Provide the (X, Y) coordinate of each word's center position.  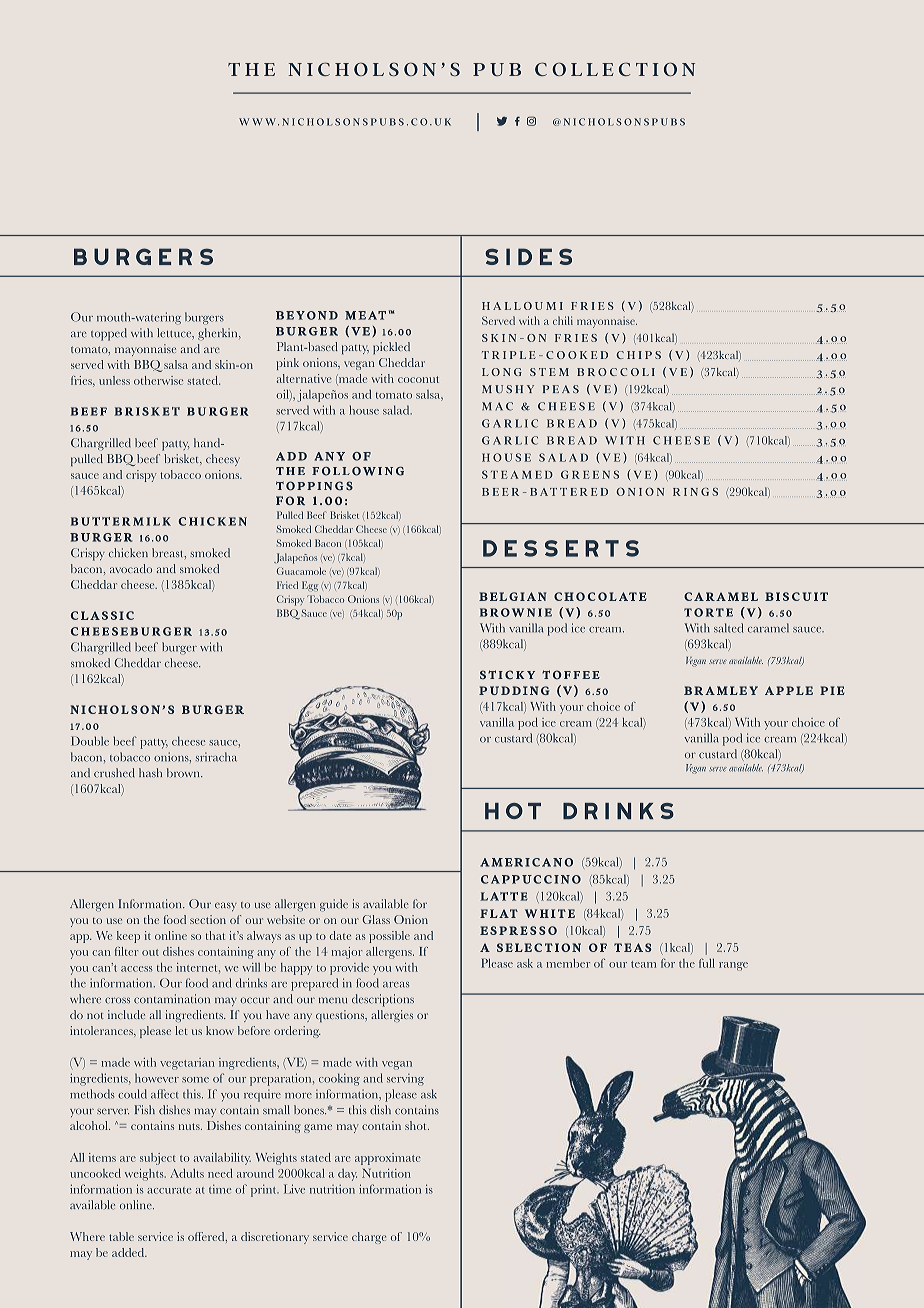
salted (728, 628)
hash (150, 772)
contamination (172, 999)
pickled (391, 348)
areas (396, 985)
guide (334, 905)
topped (109, 334)
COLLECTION (615, 69)
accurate (169, 1190)
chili (563, 320)
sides (528, 256)
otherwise (158, 380)
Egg (310, 586)
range (733, 966)
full (707, 963)
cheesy (223, 460)
